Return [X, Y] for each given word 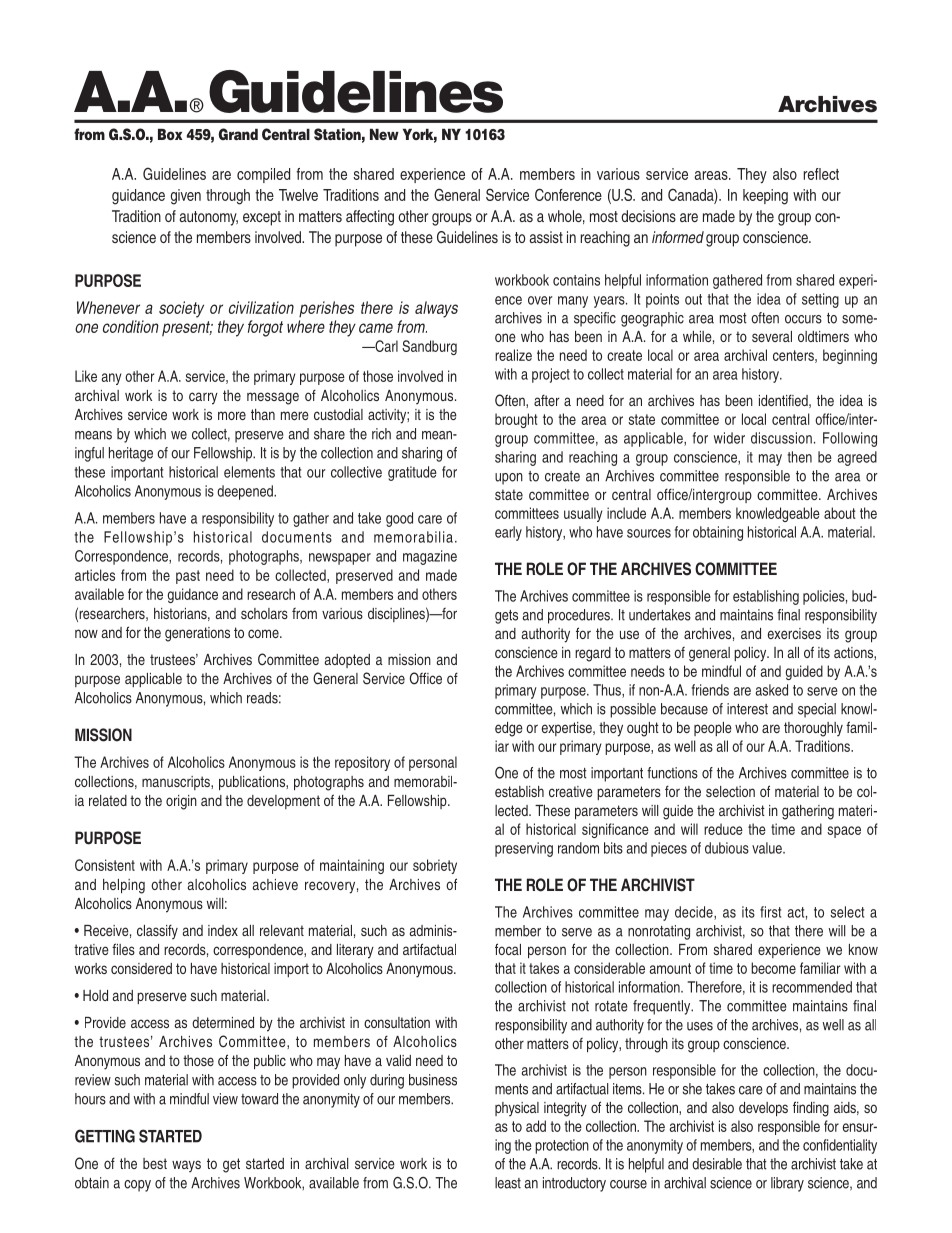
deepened [246, 492]
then [800, 457]
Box [170, 134]
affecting [370, 218]
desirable [717, 1164]
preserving [524, 849]
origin [181, 802]
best [155, 1163]
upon [509, 479]
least [508, 1183]
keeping [765, 197]
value [768, 848]
